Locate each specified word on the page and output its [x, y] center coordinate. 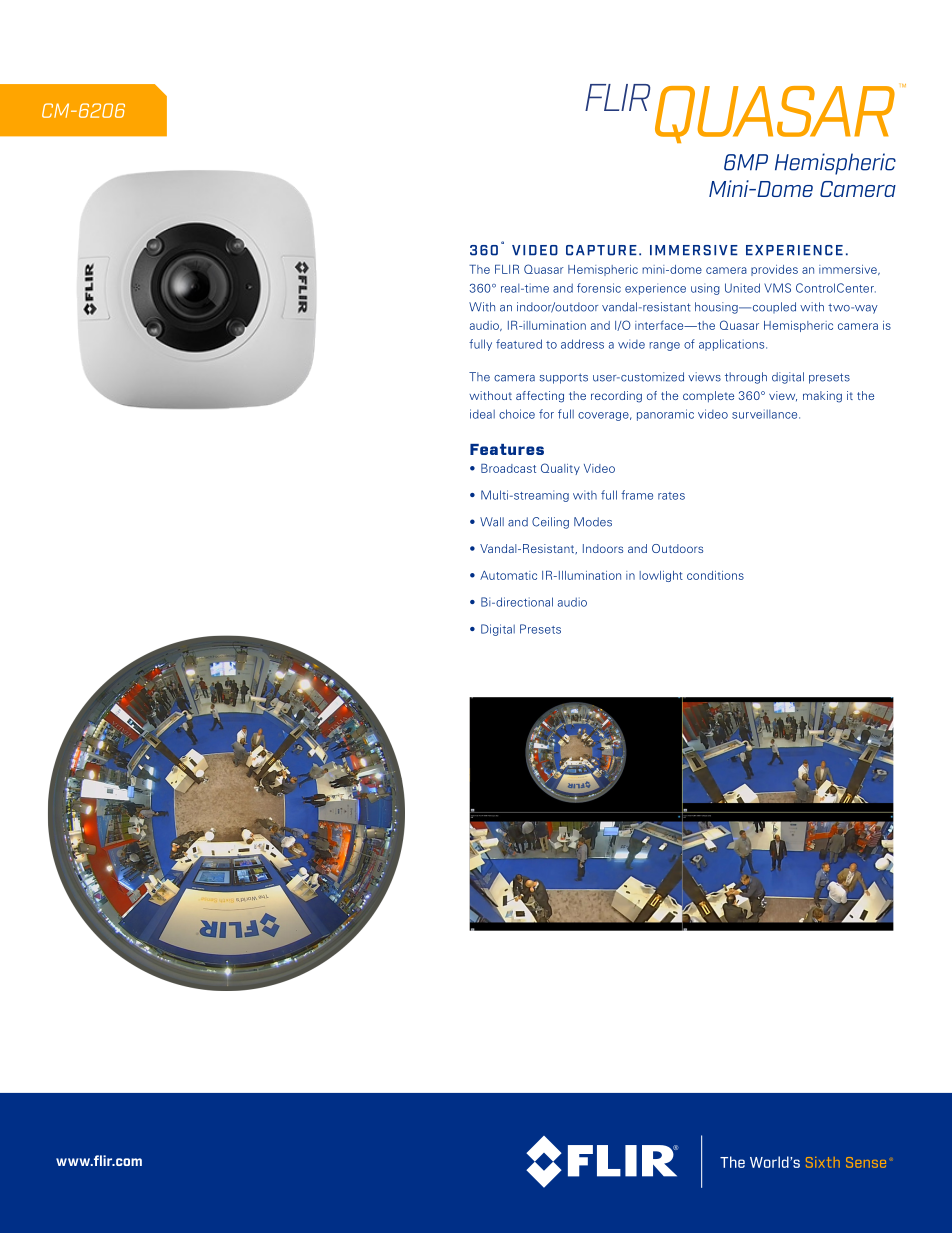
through [746, 378]
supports [564, 378]
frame [637, 495]
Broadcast [508, 468]
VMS [777, 288]
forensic [599, 288]
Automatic [508, 575]
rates [671, 496]
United [742, 288]
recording [616, 397]
